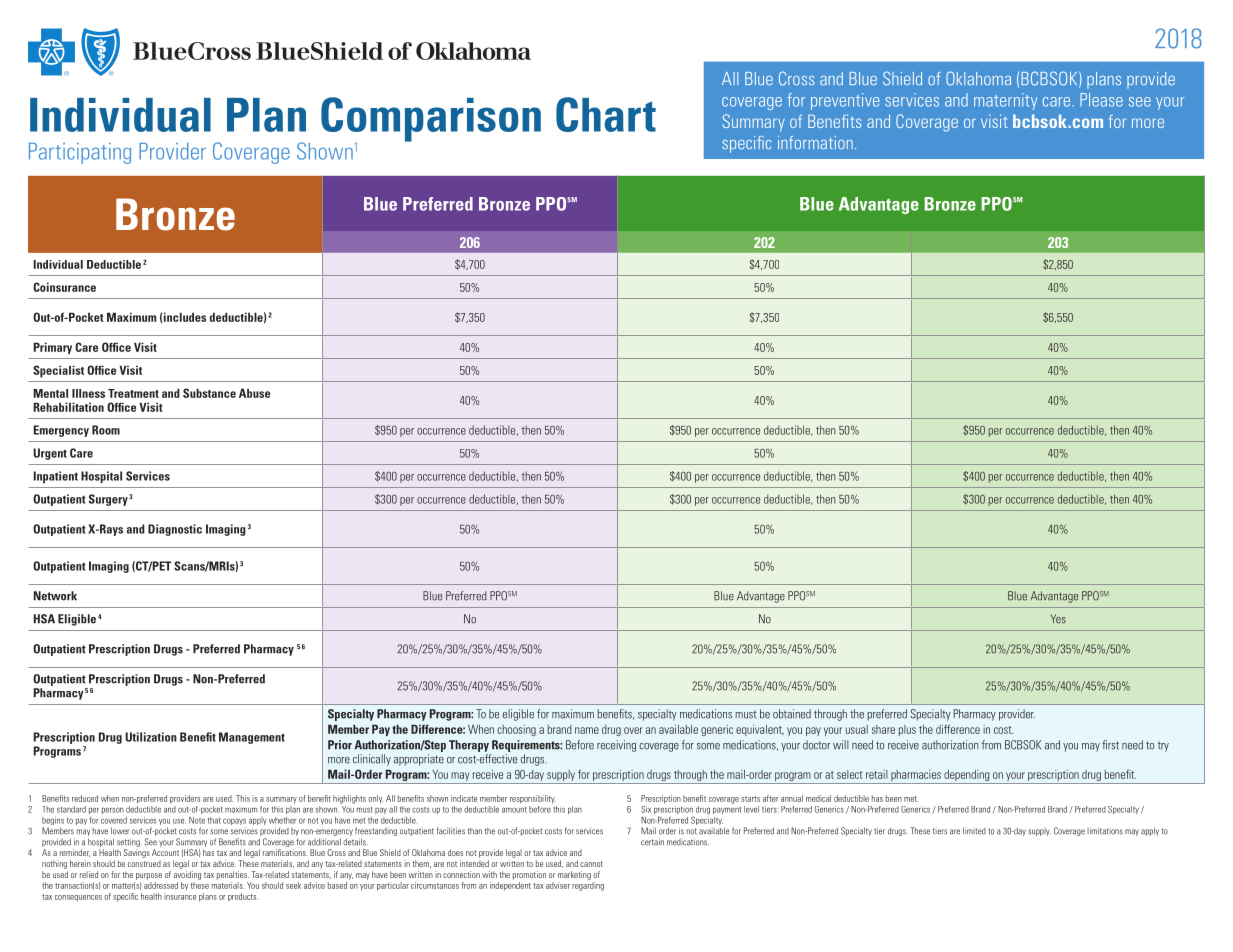 This screenshot has width=1233, height=952. Describe the element at coordinates (1005, 101) in the screenshot. I see `maternity` at that location.
